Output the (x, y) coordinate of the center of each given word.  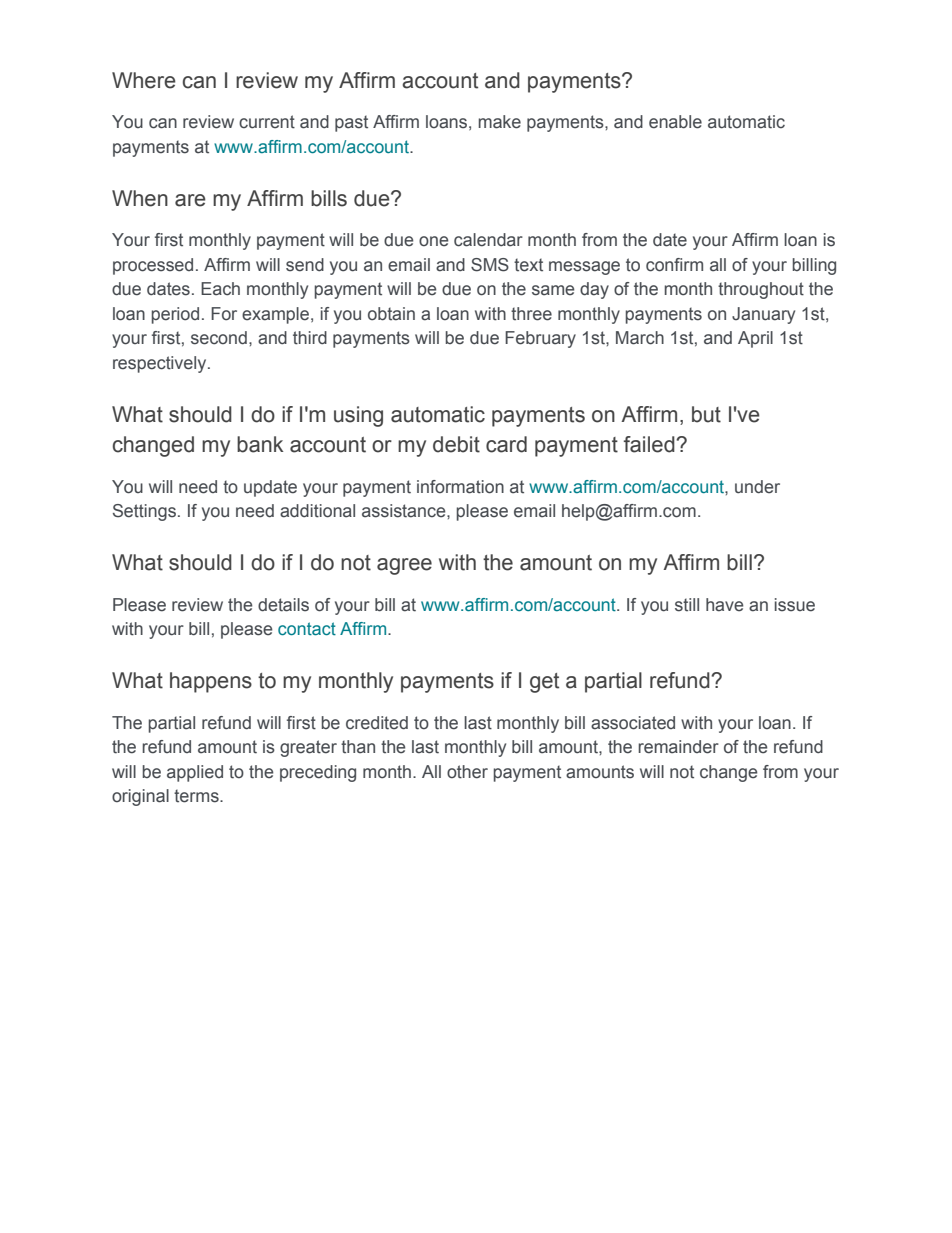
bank (260, 444)
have (724, 605)
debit (456, 444)
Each (220, 289)
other (467, 772)
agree (404, 566)
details (283, 605)
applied (195, 773)
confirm (674, 265)
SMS (490, 265)
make (500, 122)
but (706, 414)
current (267, 122)
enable (675, 122)
